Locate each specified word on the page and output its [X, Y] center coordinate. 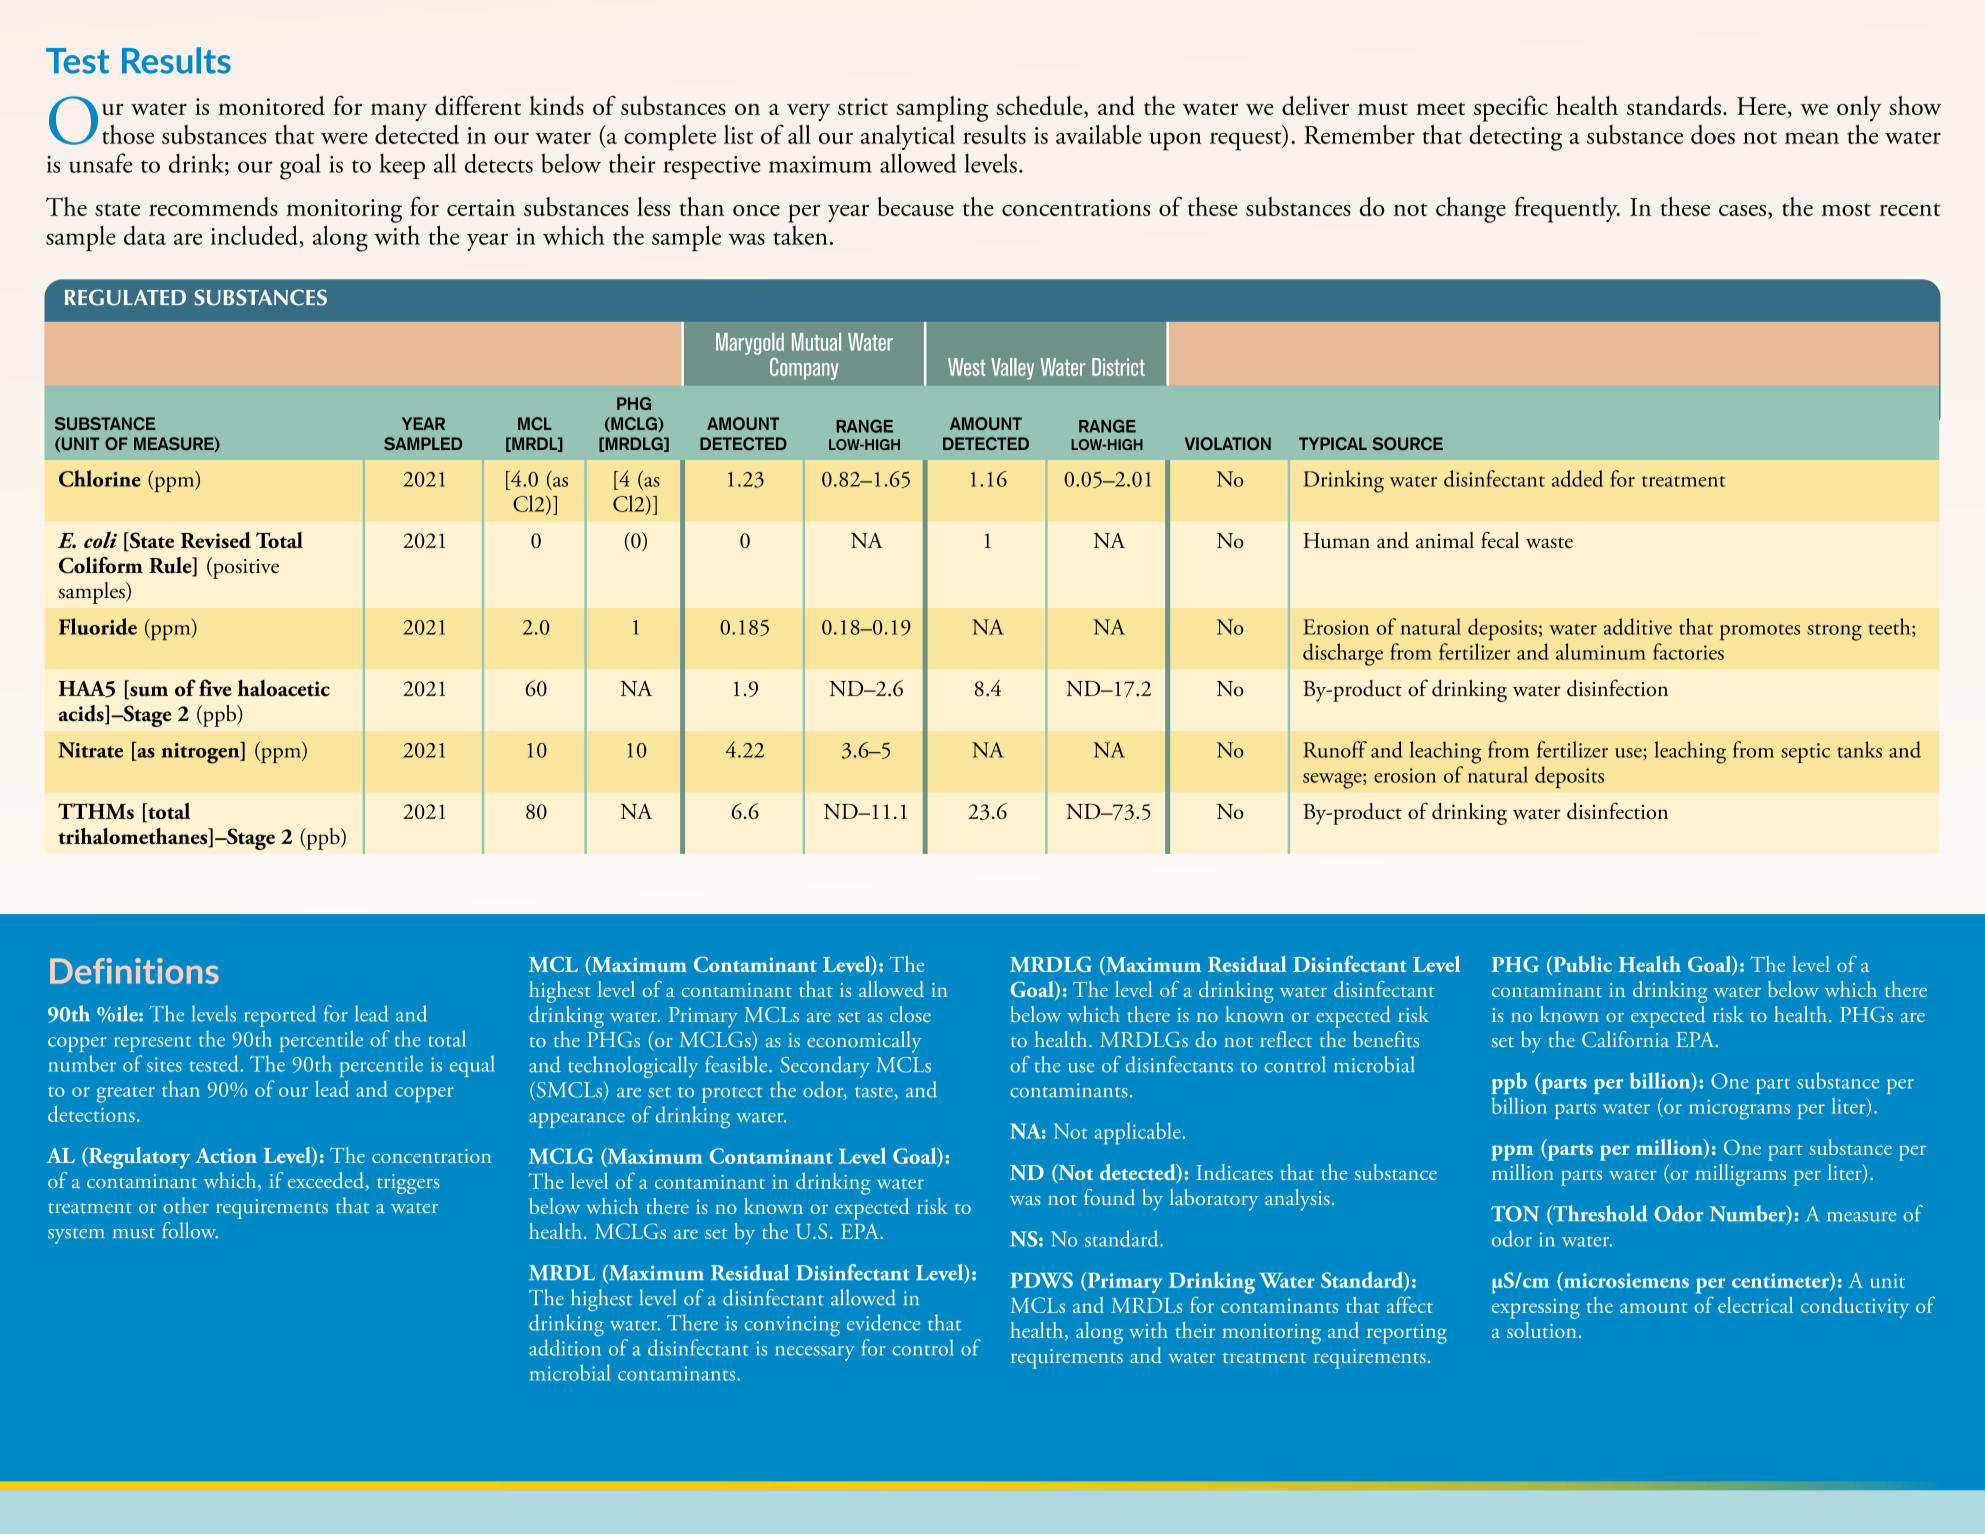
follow [190, 1230]
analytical [908, 137]
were [344, 138]
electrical [1755, 1305]
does [1713, 134]
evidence [883, 1322]
